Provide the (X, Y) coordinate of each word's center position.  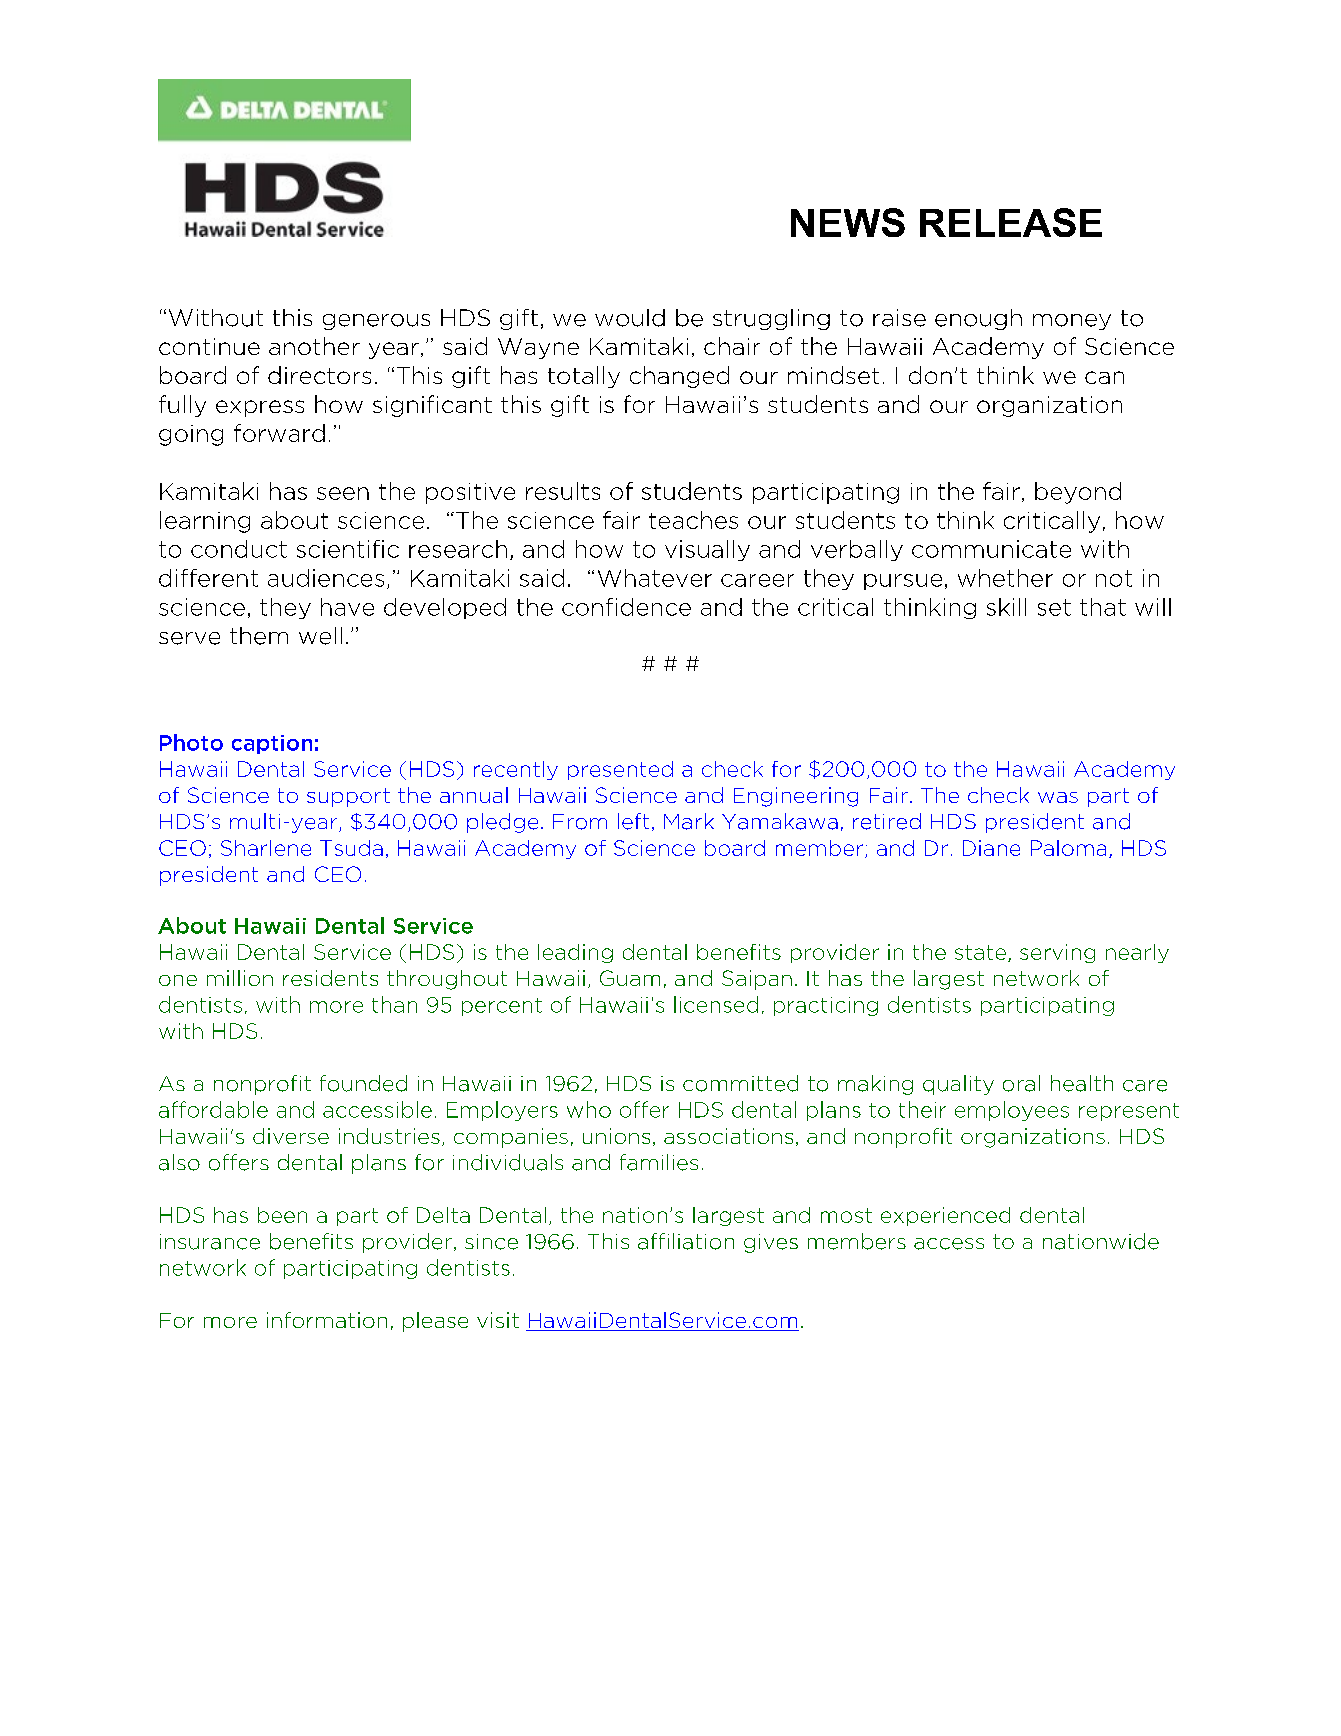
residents (330, 978)
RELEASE (1011, 222)
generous (376, 322)
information (327, 1320)
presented (620, 770)
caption (272, 744)
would (630, 318)
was (1058, 797)
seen (343, 493)
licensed (716, 1004)
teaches (693, 520)
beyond (1078, 493)
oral (1021, 1083)
